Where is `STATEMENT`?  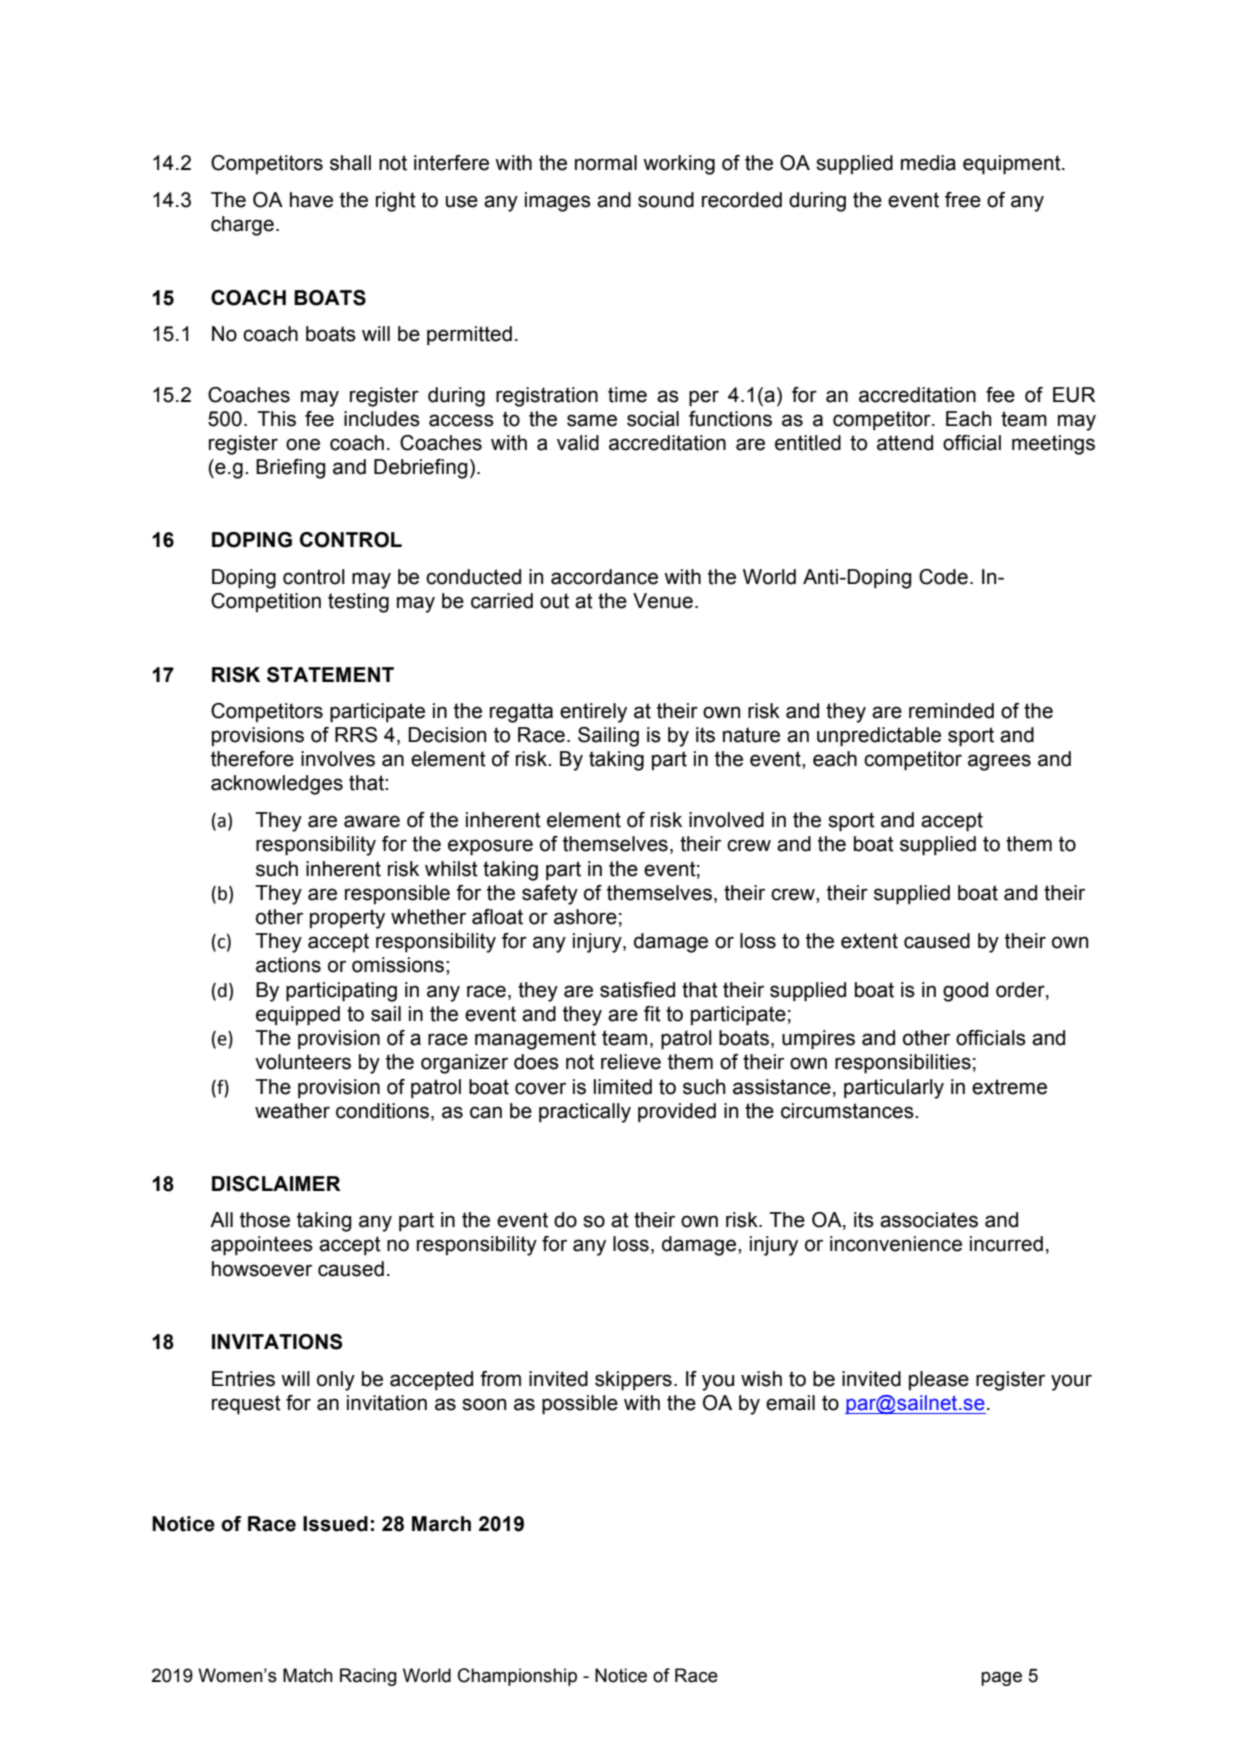
STATEMENT is located at coordinates (330, 675).
